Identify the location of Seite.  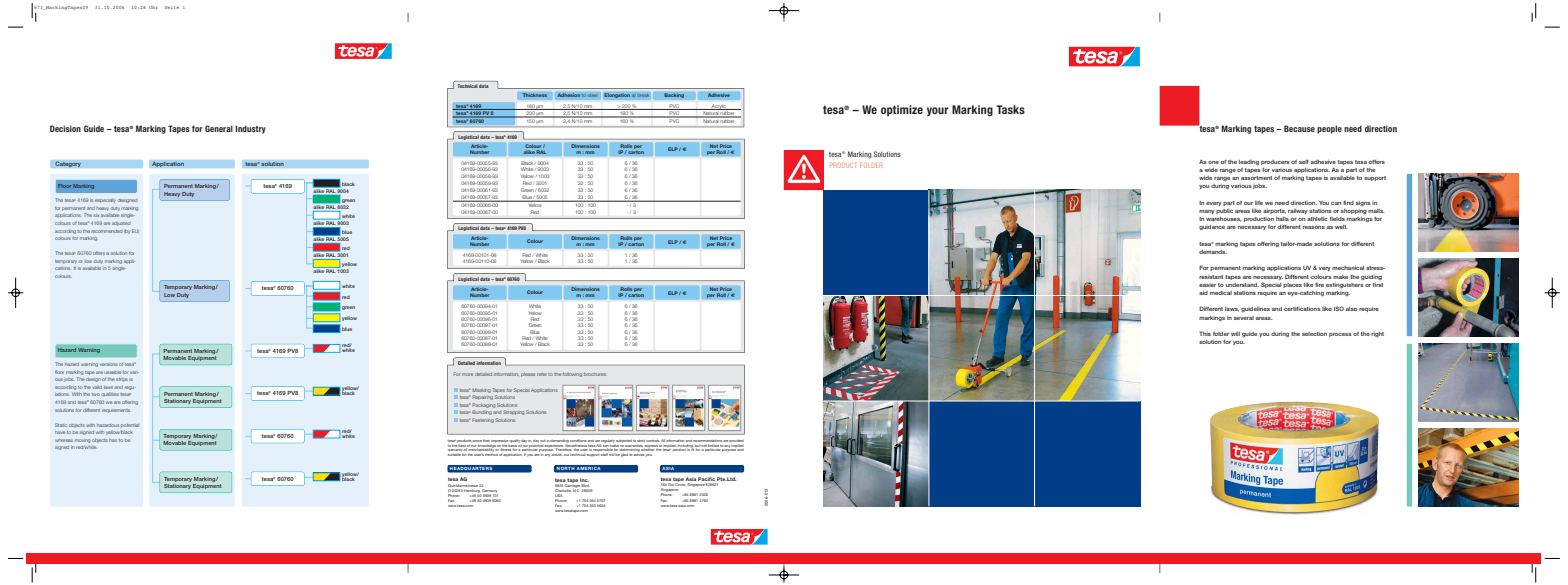
(171, 7).
